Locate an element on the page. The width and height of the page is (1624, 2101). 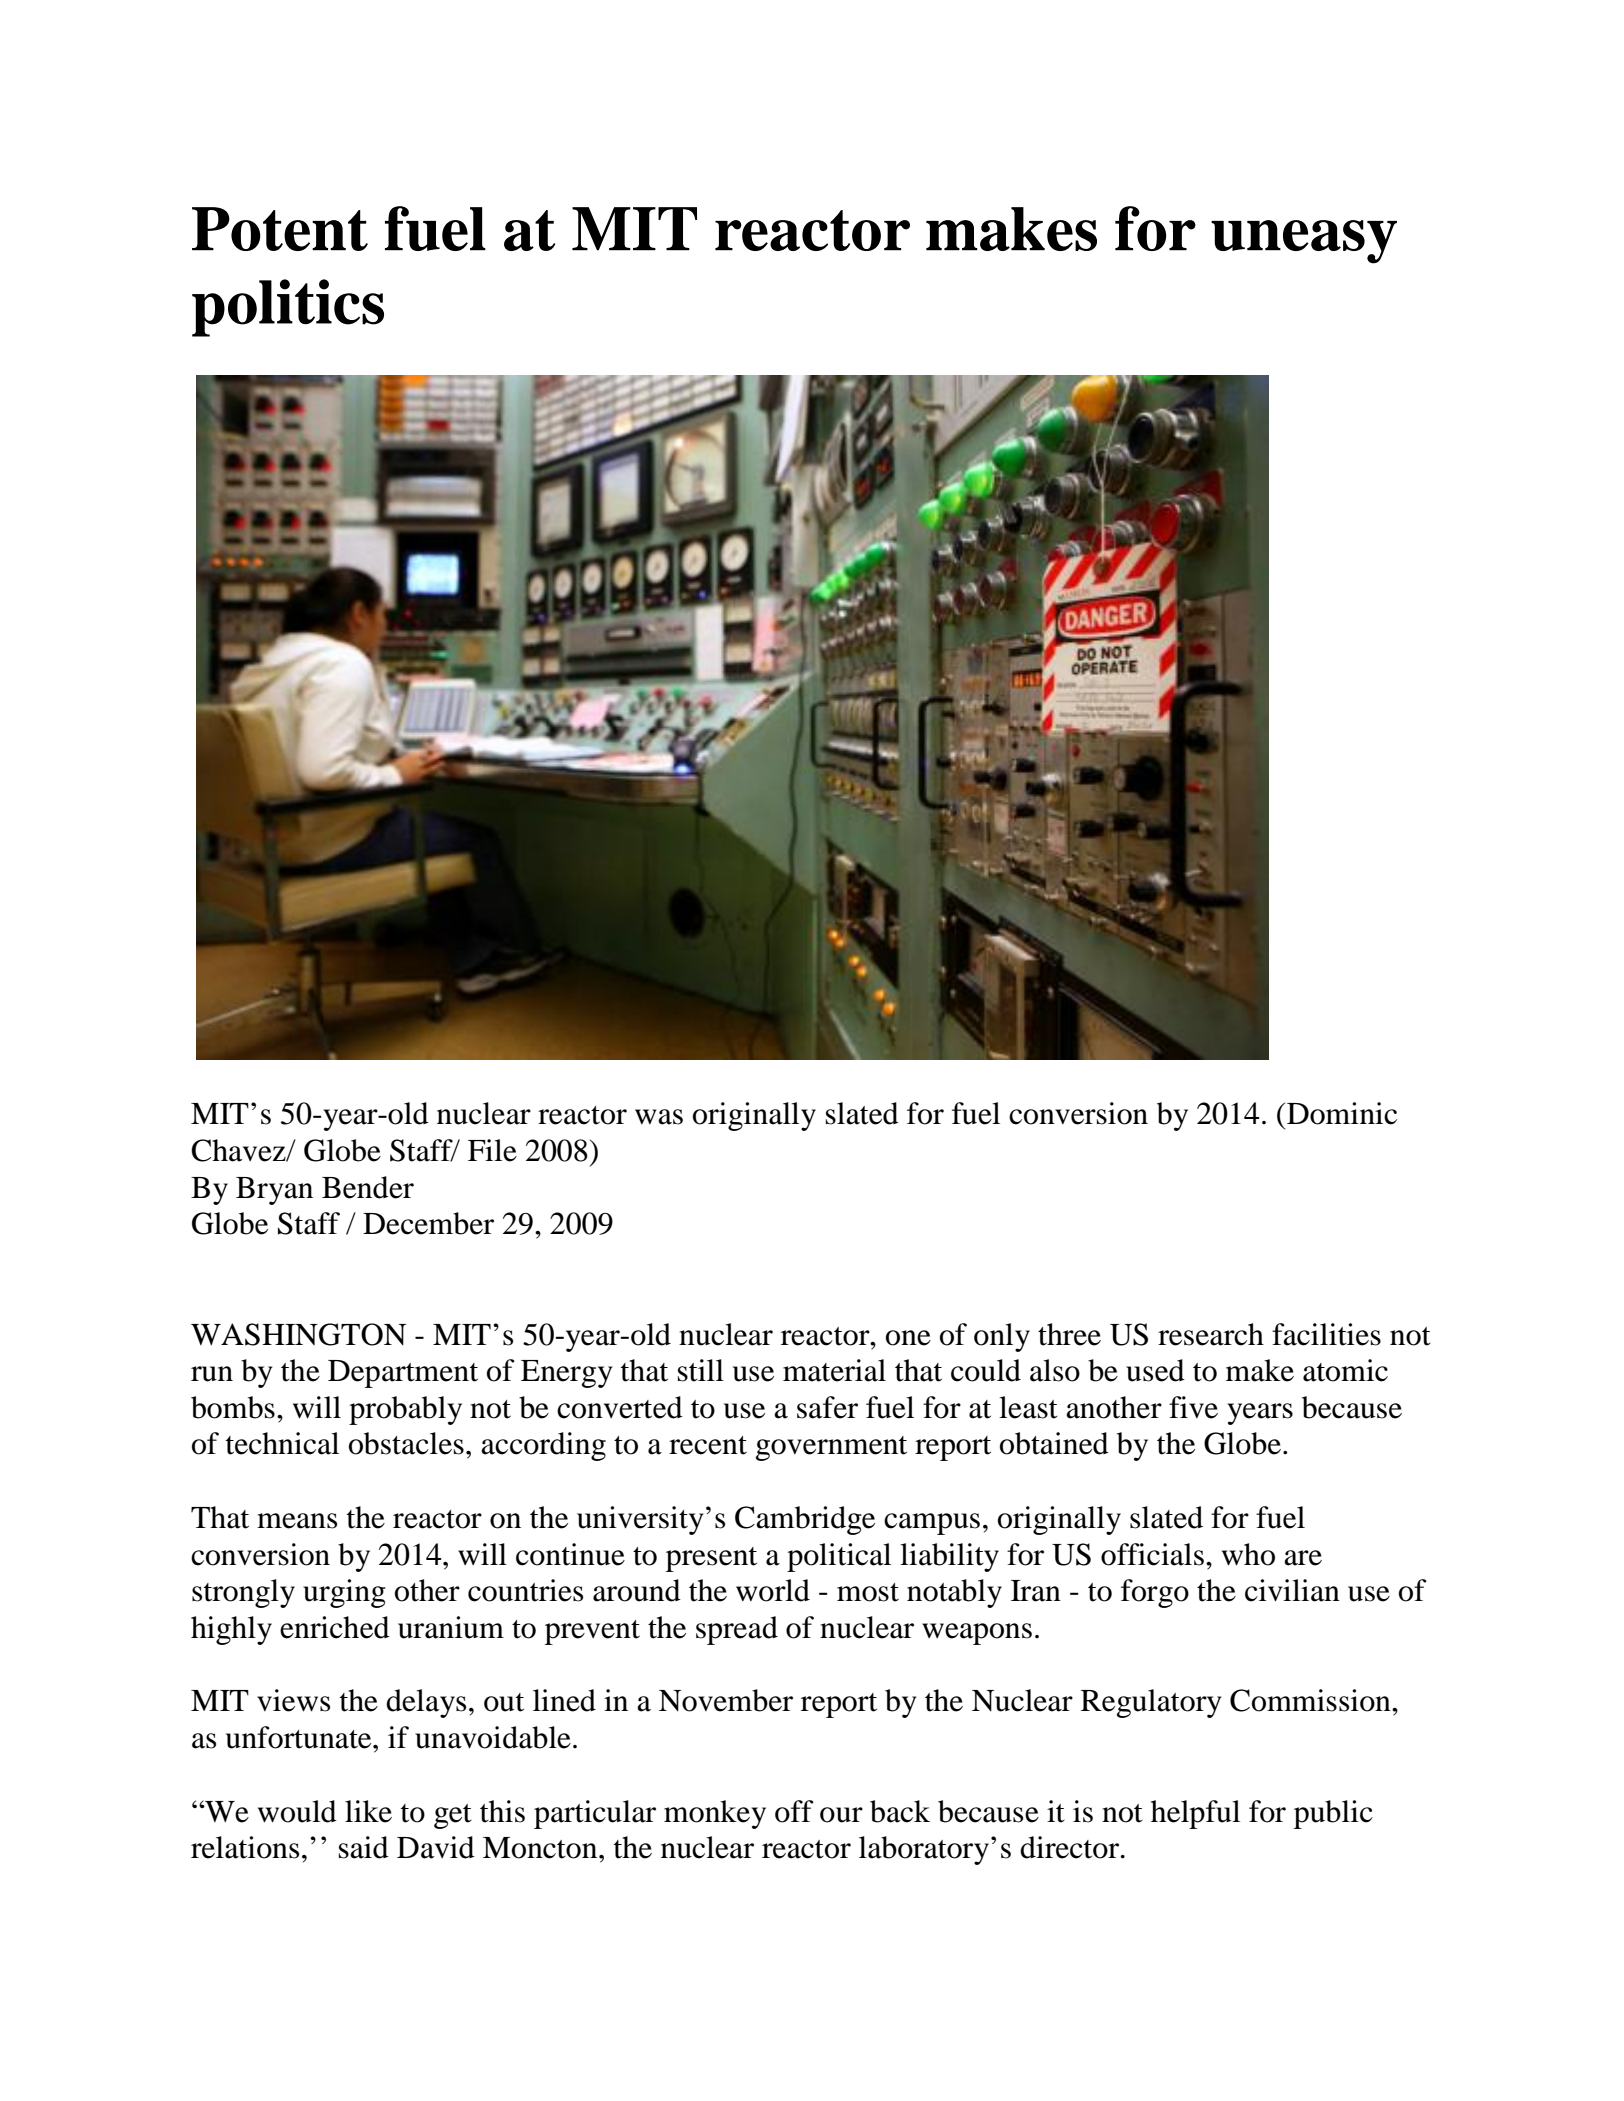
Dominic is located at coordinates (1342, 1113).
